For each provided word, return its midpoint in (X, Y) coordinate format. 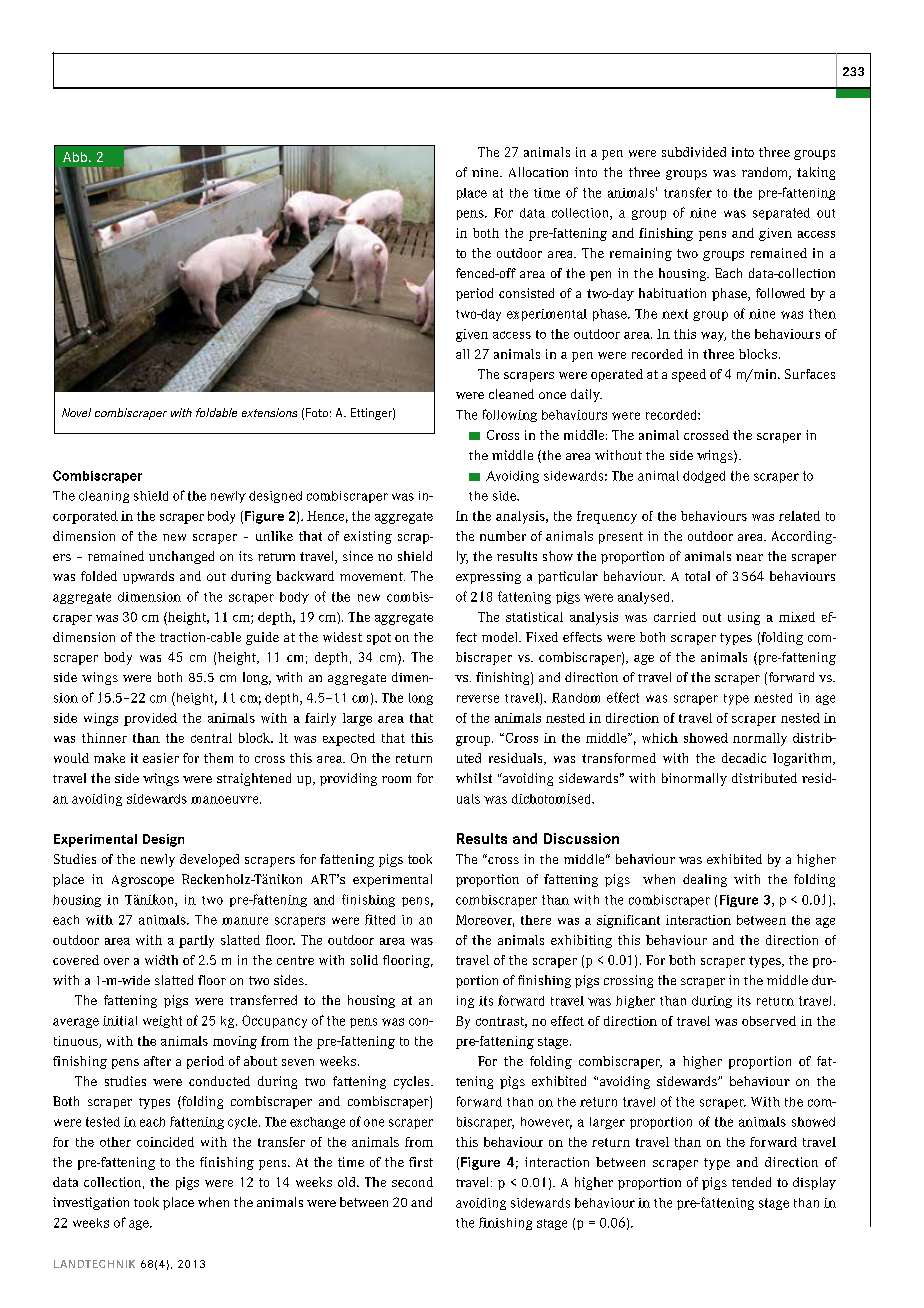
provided (150, 719)
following (510, 415)
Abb (75, 157)
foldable (216, 412)
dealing (705, 880)
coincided (165, 1142)
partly (196, 941)
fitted (380, 919)
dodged (704, 477)
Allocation (538, 172)
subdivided (694, 152)
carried (675, 617)
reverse (478, 699)
